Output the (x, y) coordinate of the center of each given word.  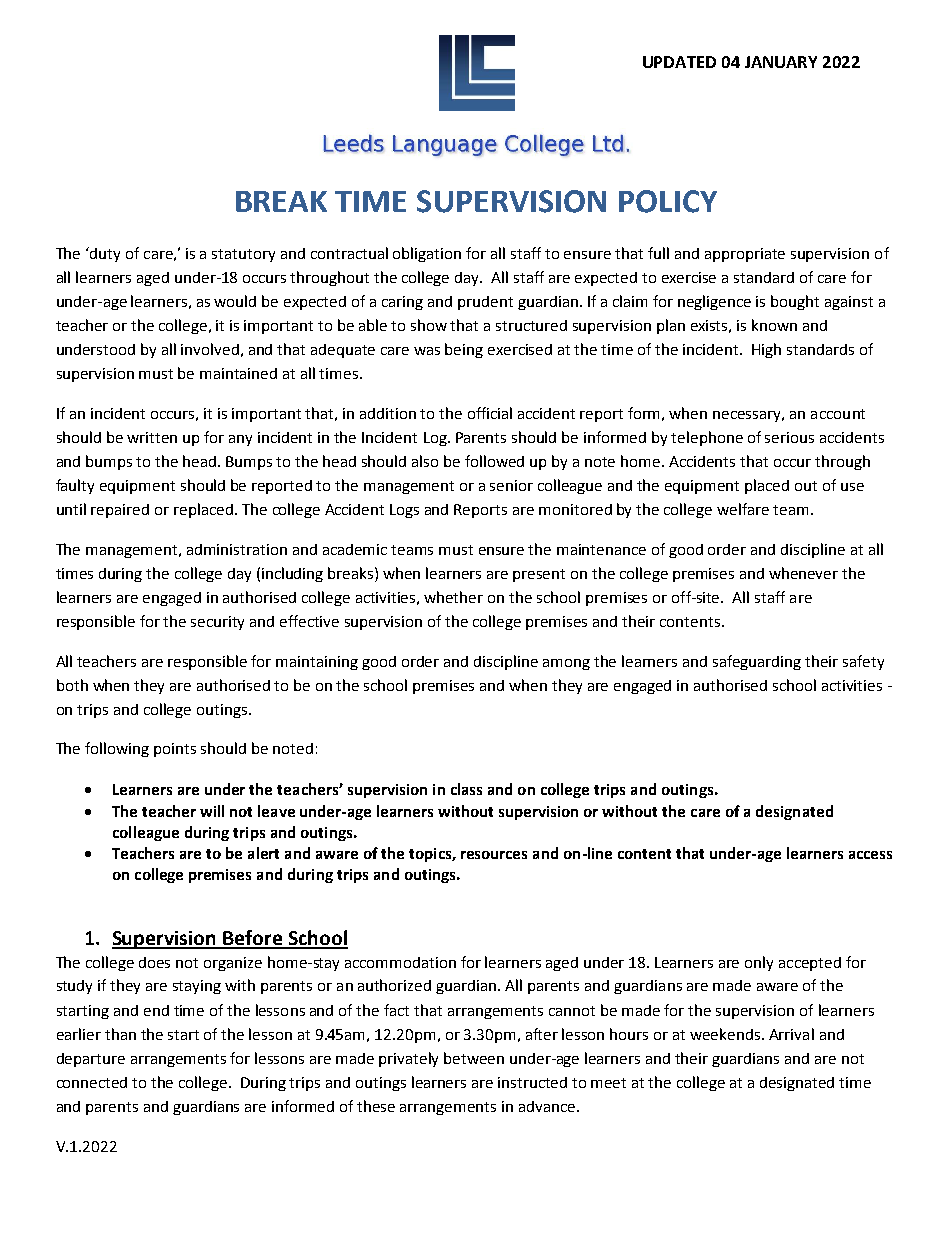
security (217, 623)
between (474, 1058)
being (464, 350)
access (870, 855)
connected (92, 1082)
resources (494, 855)
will (212, 811)
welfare (743, 509)
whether (453, 597)
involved (210, 349)
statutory (243, 255)
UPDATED (679, 62)
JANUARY (781, 62)
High (766, 350)
